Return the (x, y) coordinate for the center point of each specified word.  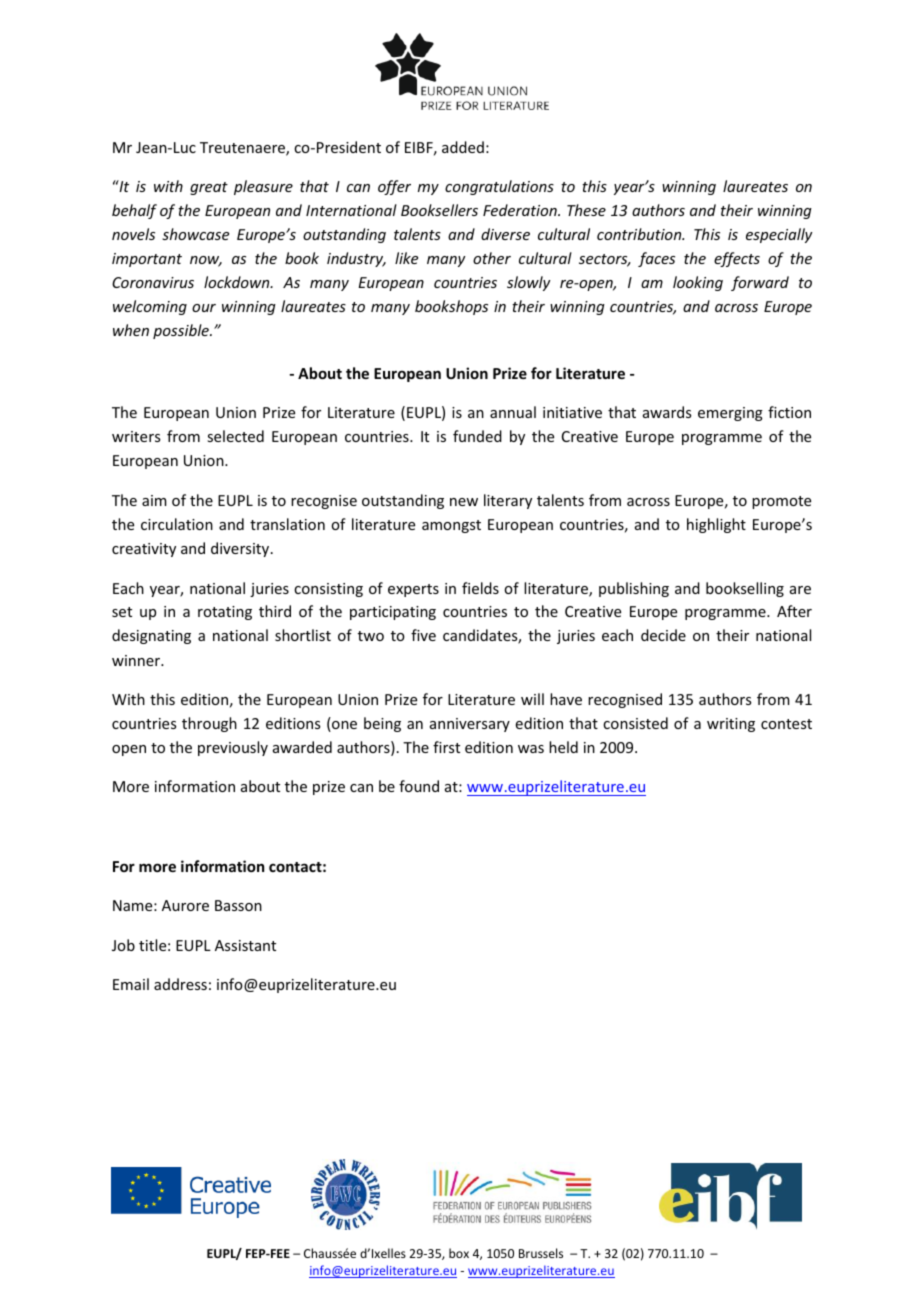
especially (779, 235)
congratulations (499, 187)
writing (731, 725)
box (459, 1253)
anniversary (470, 725)
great (209, 188)
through (209, 724)
